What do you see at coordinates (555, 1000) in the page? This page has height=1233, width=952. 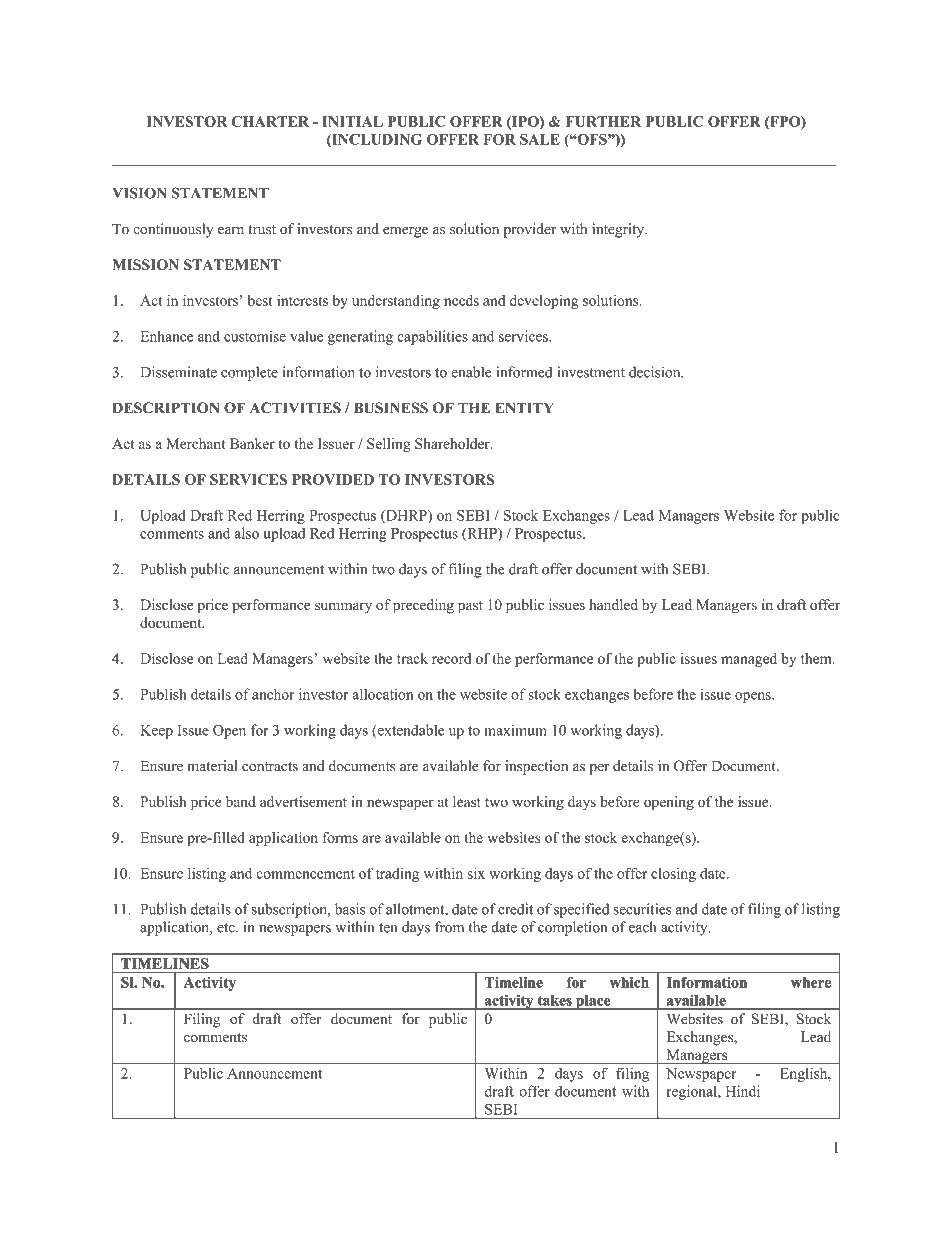 I see `takes` at bounding box center [555, 1000].
